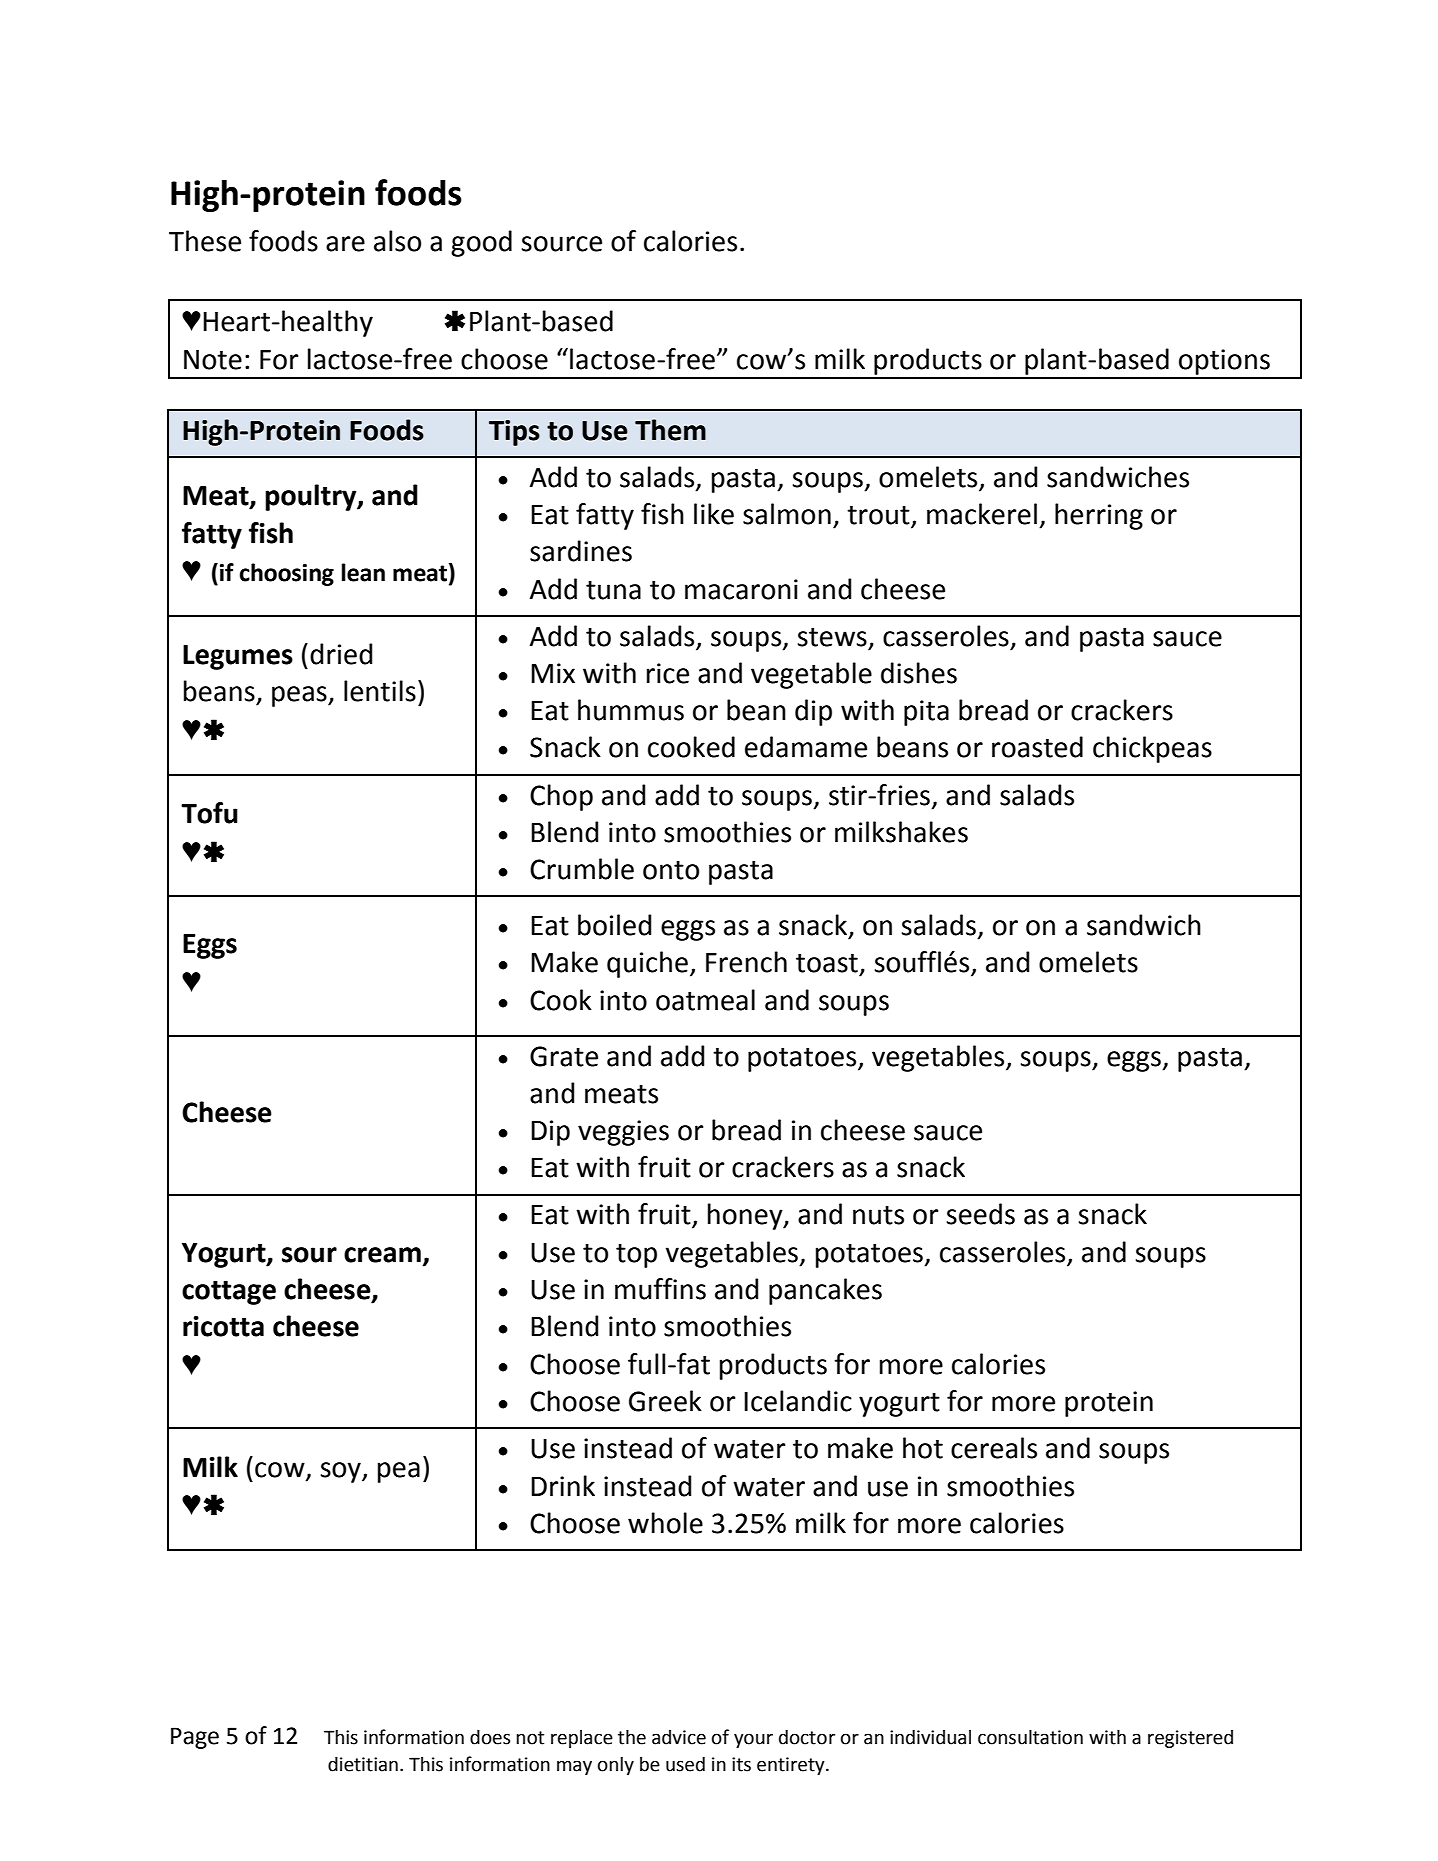  What do you see at coordinates (980, 1214) in the page?
I see `seeds` at bounding box center [980, 1214].
